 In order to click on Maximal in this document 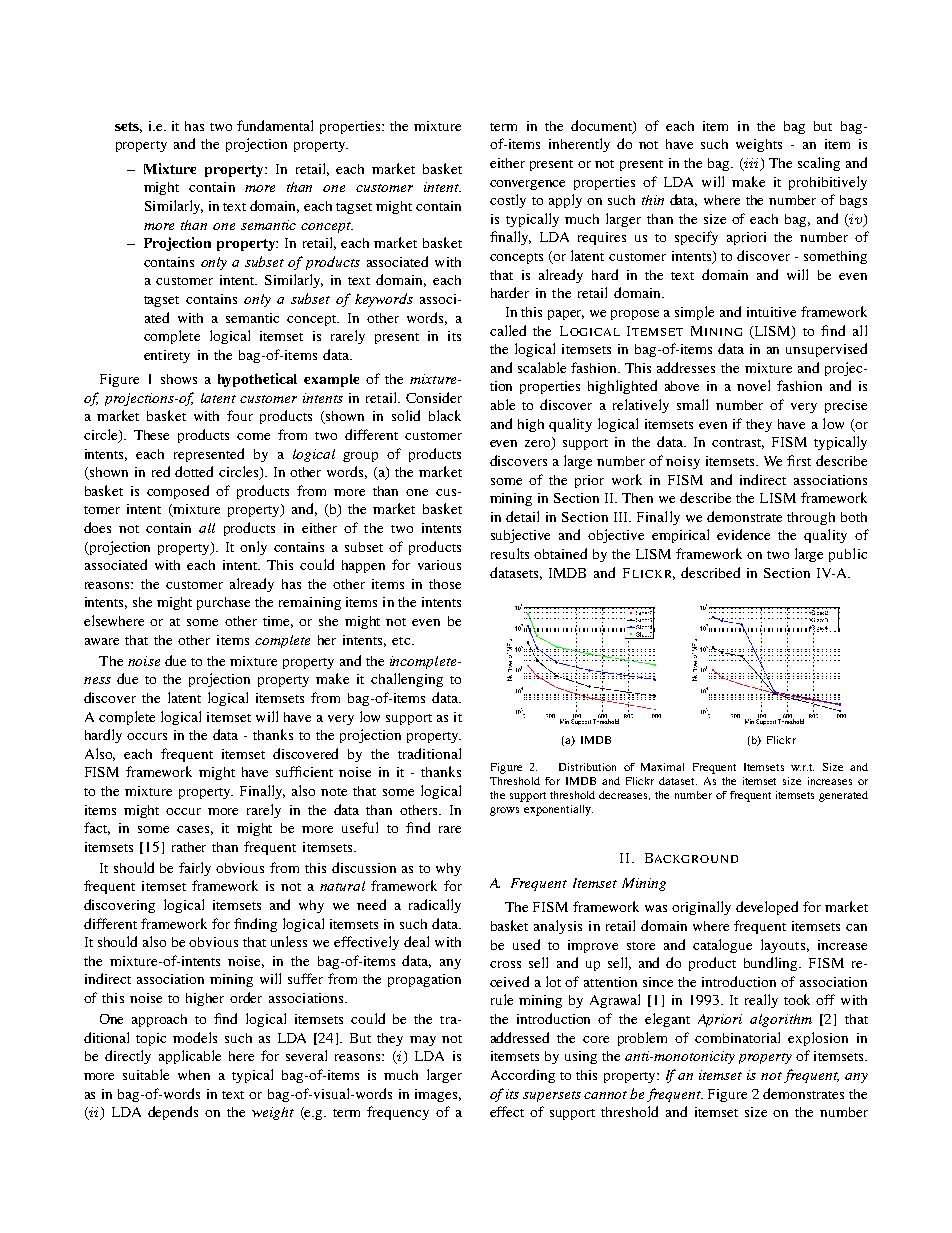, I will do `click(662, 767)`.
